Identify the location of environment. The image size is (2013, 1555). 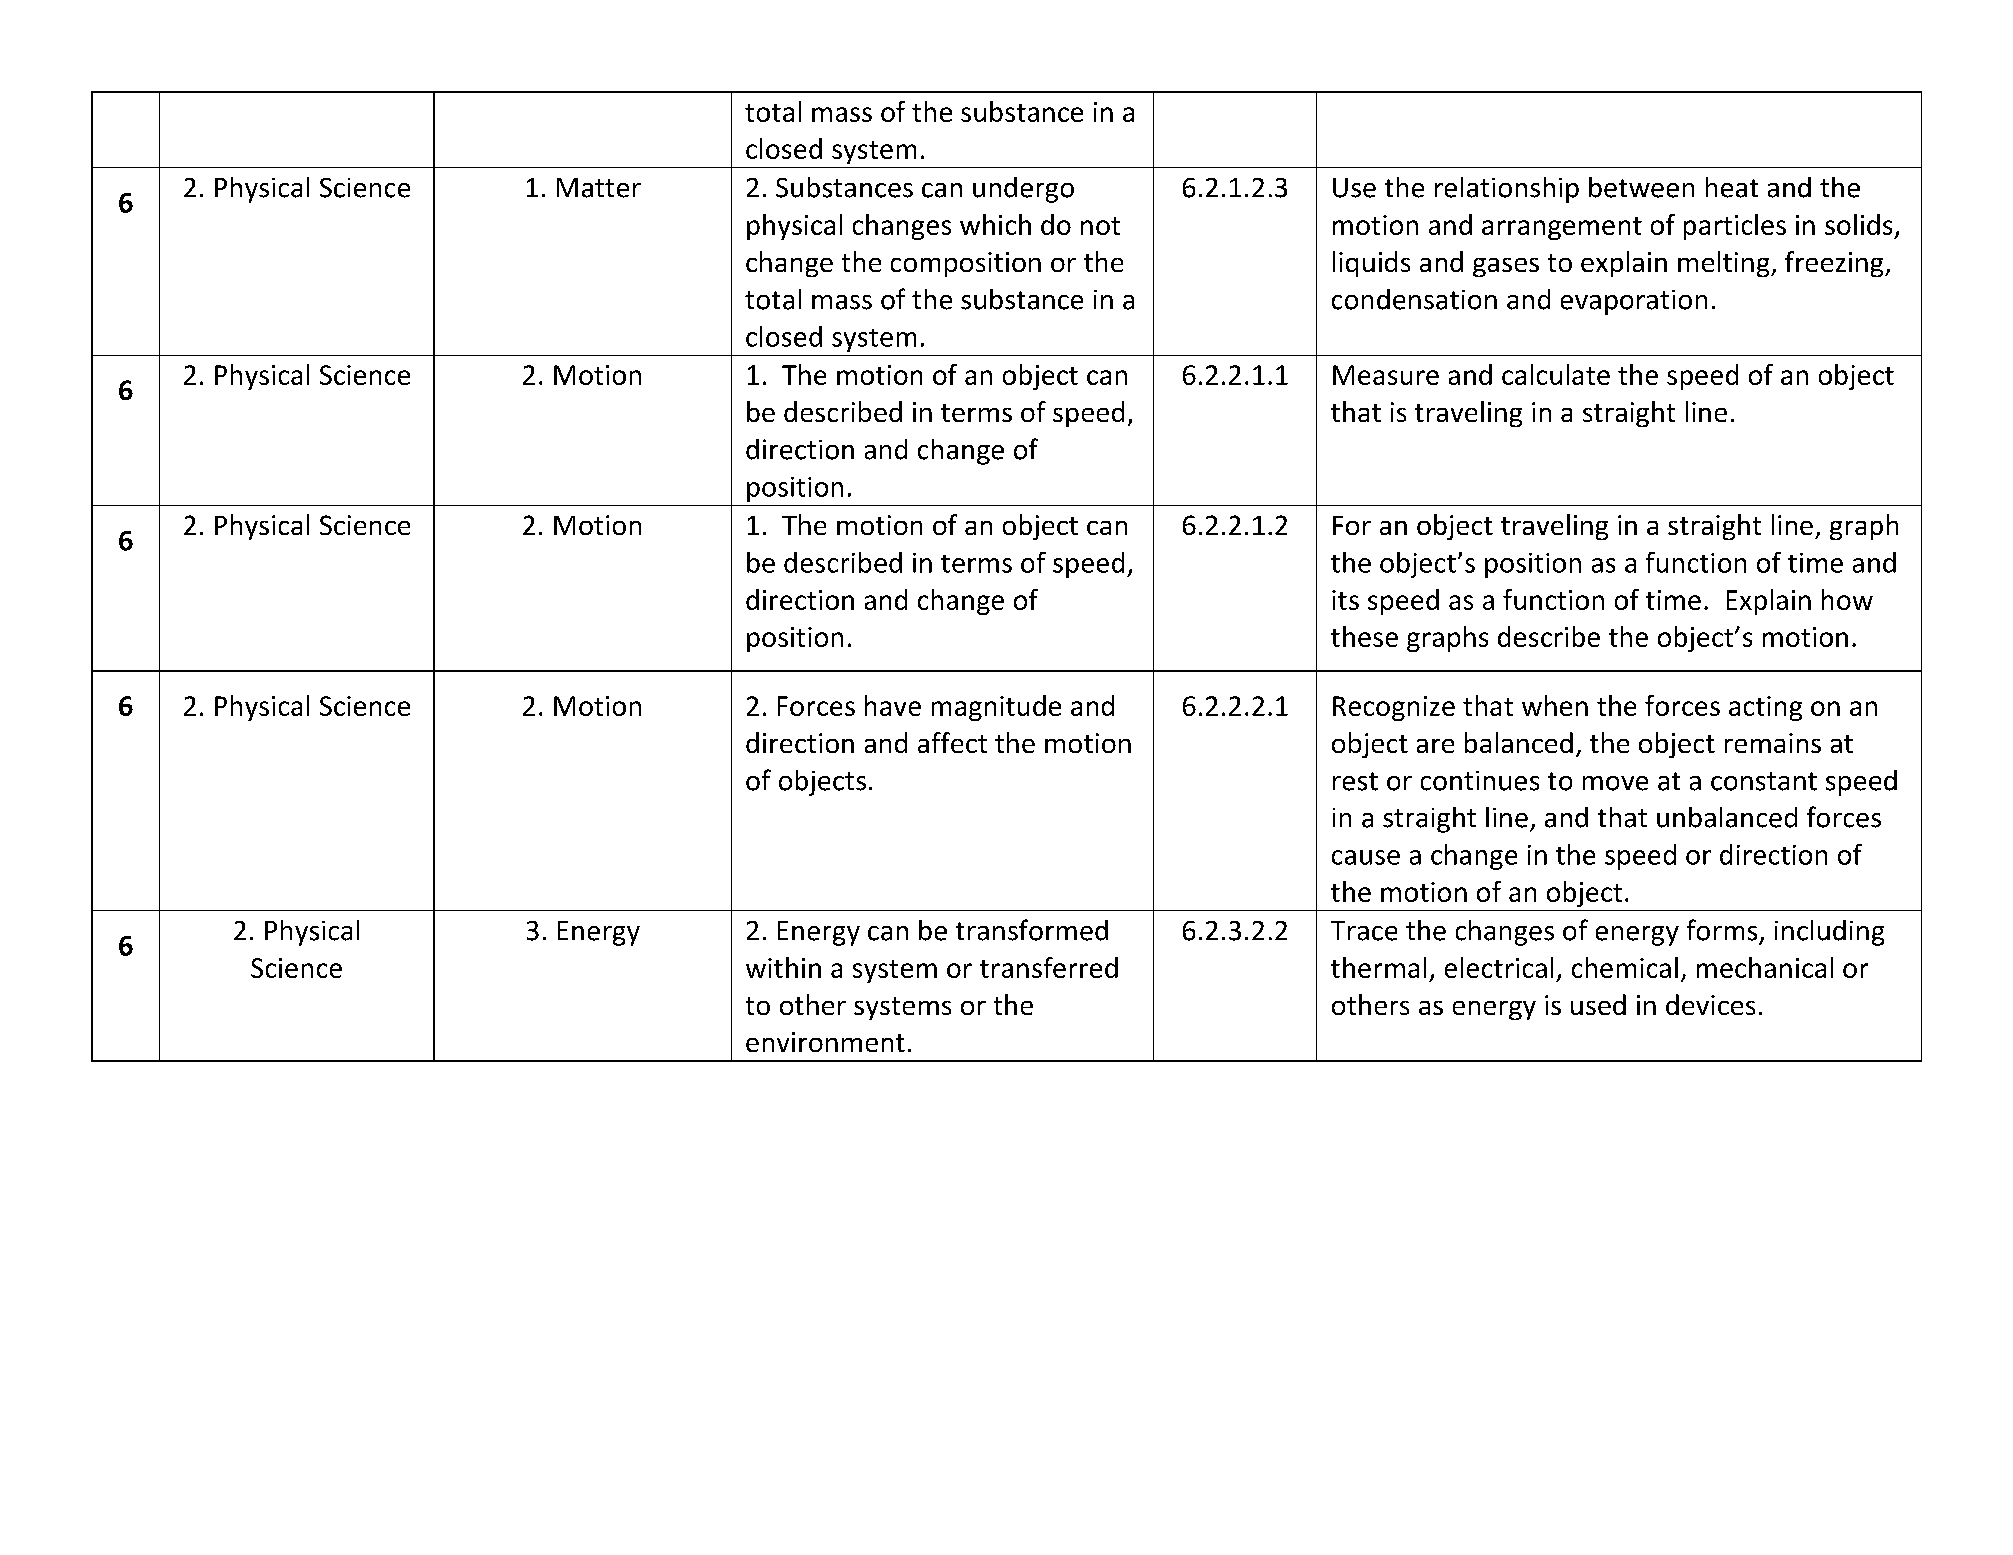
(825, 1042).
